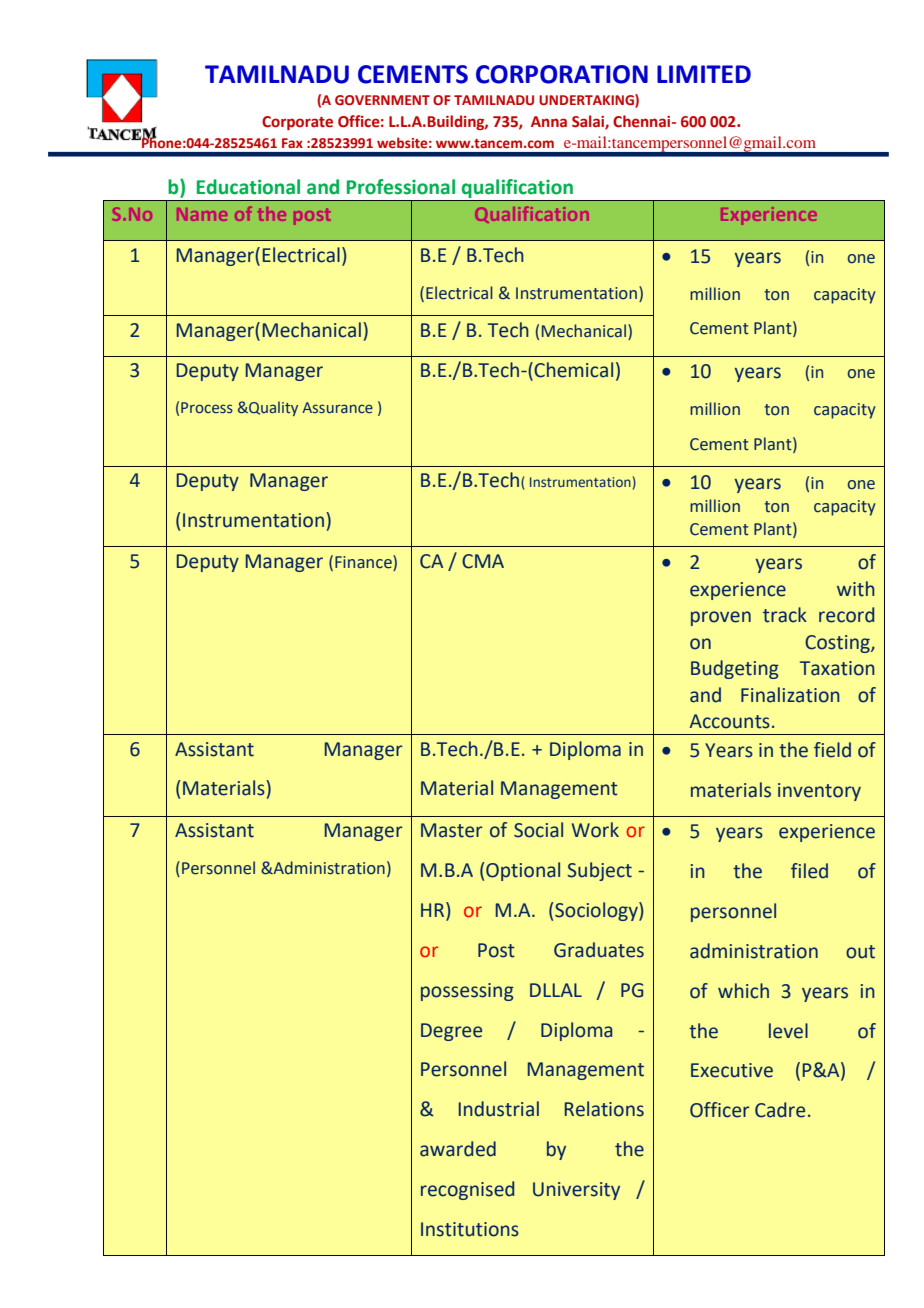 The width and height of the document is (924, 1308). What do you see at coordinates (704, 74) in the document?
I see `LIMITED` at bounding box center [704, 74].
